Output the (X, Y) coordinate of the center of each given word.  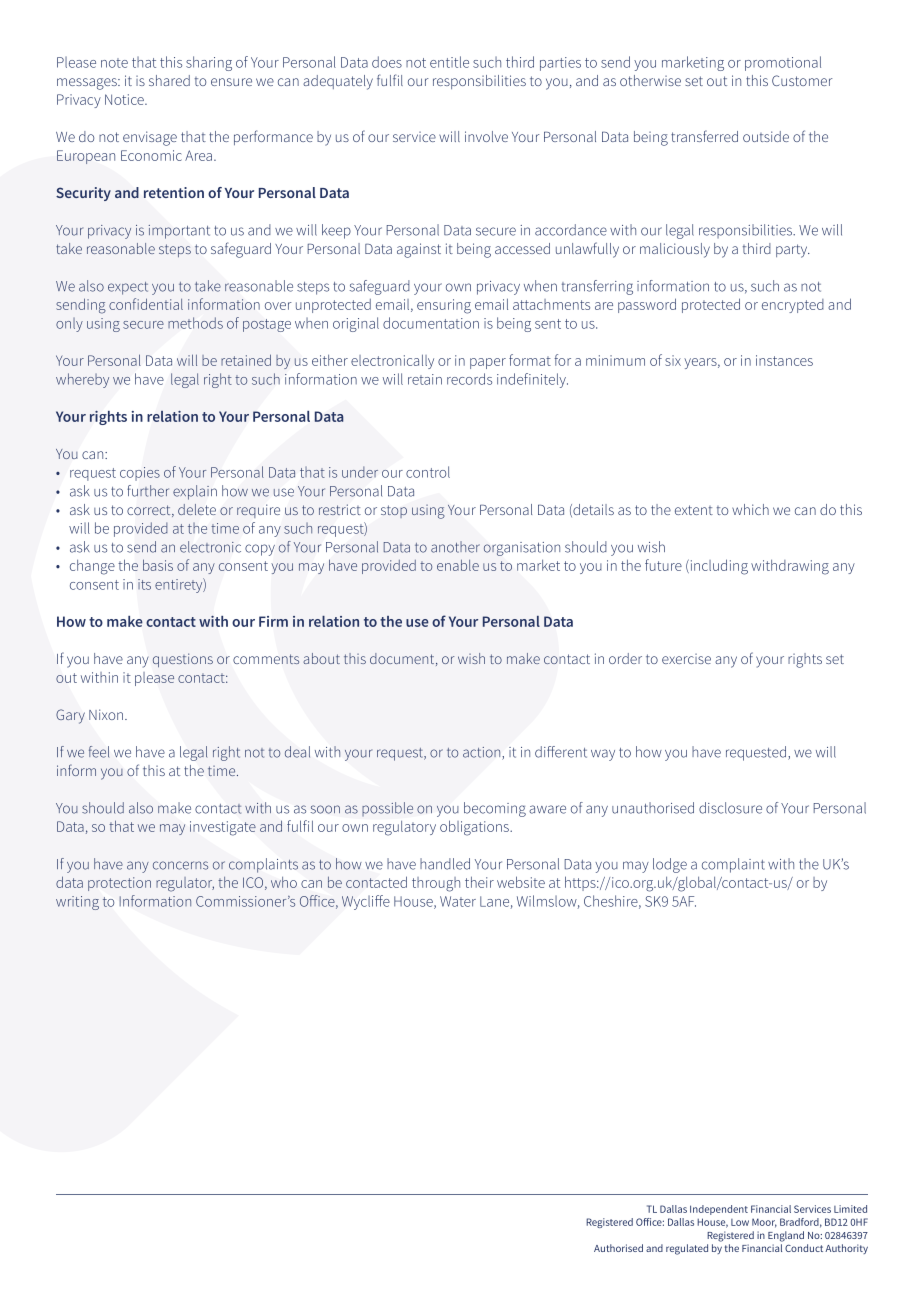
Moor (764, 1223)
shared (169, 80)
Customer (802, 80)
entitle (449, 62)
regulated (687, 1249)
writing (77, 903)
